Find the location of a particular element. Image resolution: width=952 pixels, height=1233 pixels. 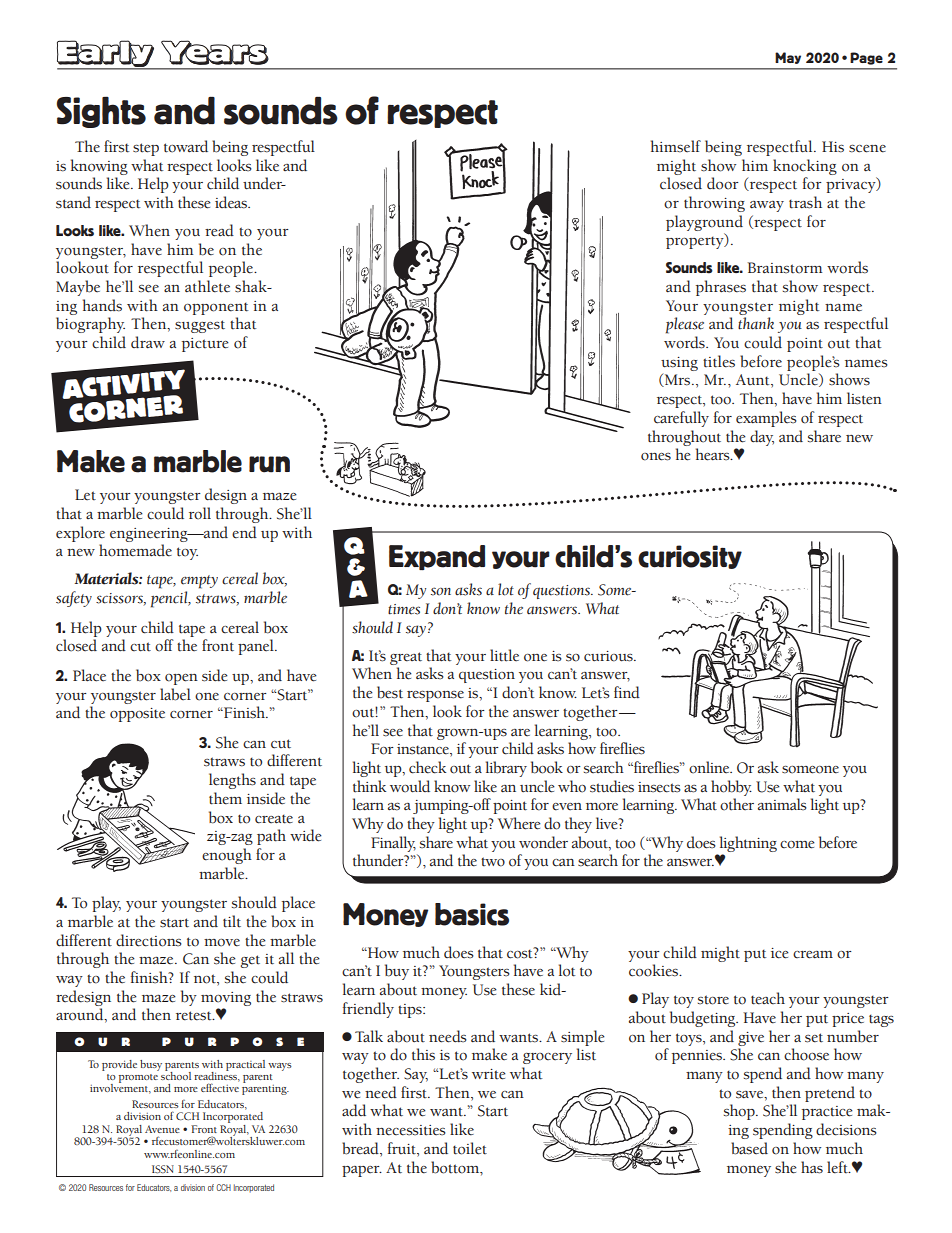

knocking is located at coordinates (805, 167).
